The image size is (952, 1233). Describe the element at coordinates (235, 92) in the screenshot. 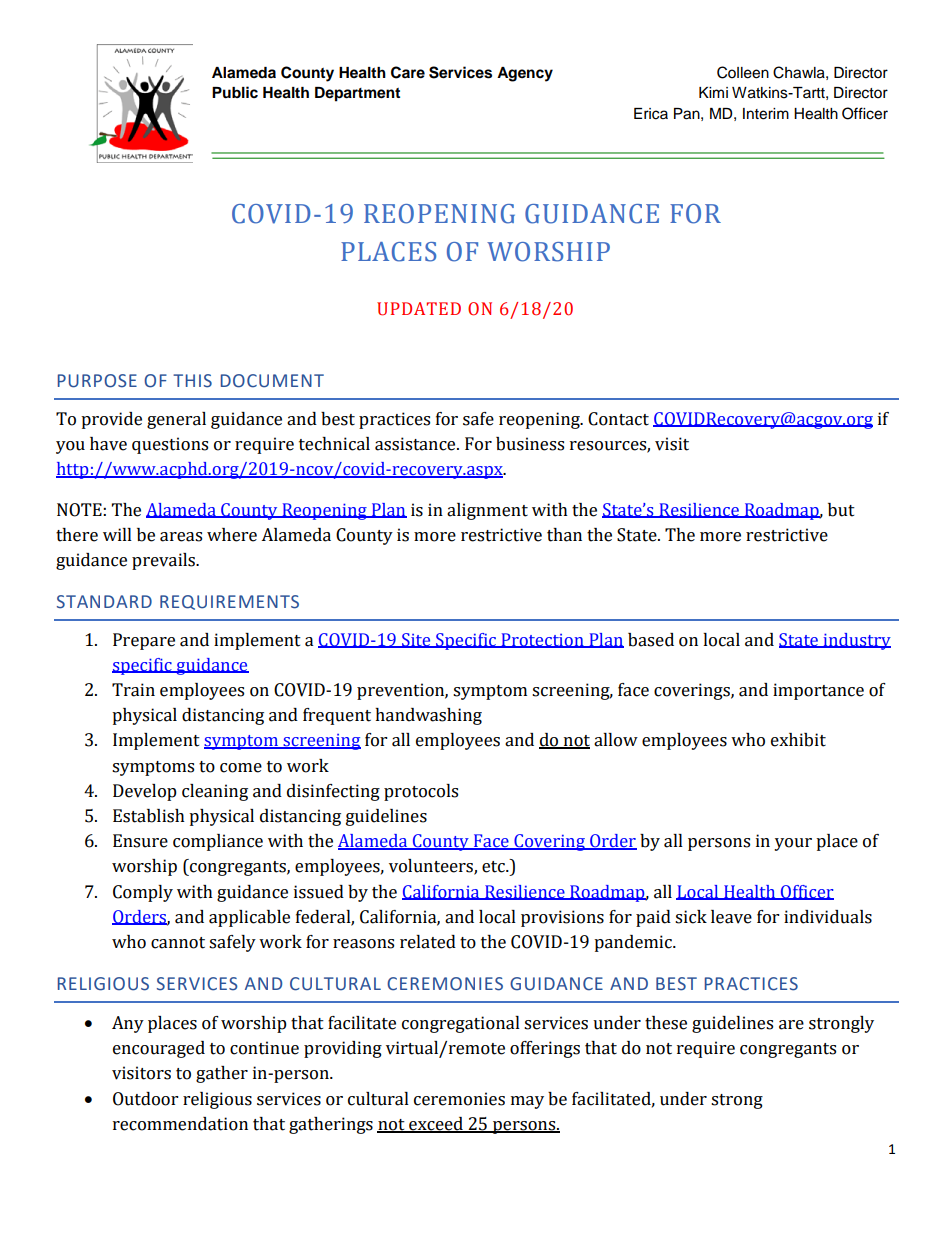

I see `Public` at that location.
